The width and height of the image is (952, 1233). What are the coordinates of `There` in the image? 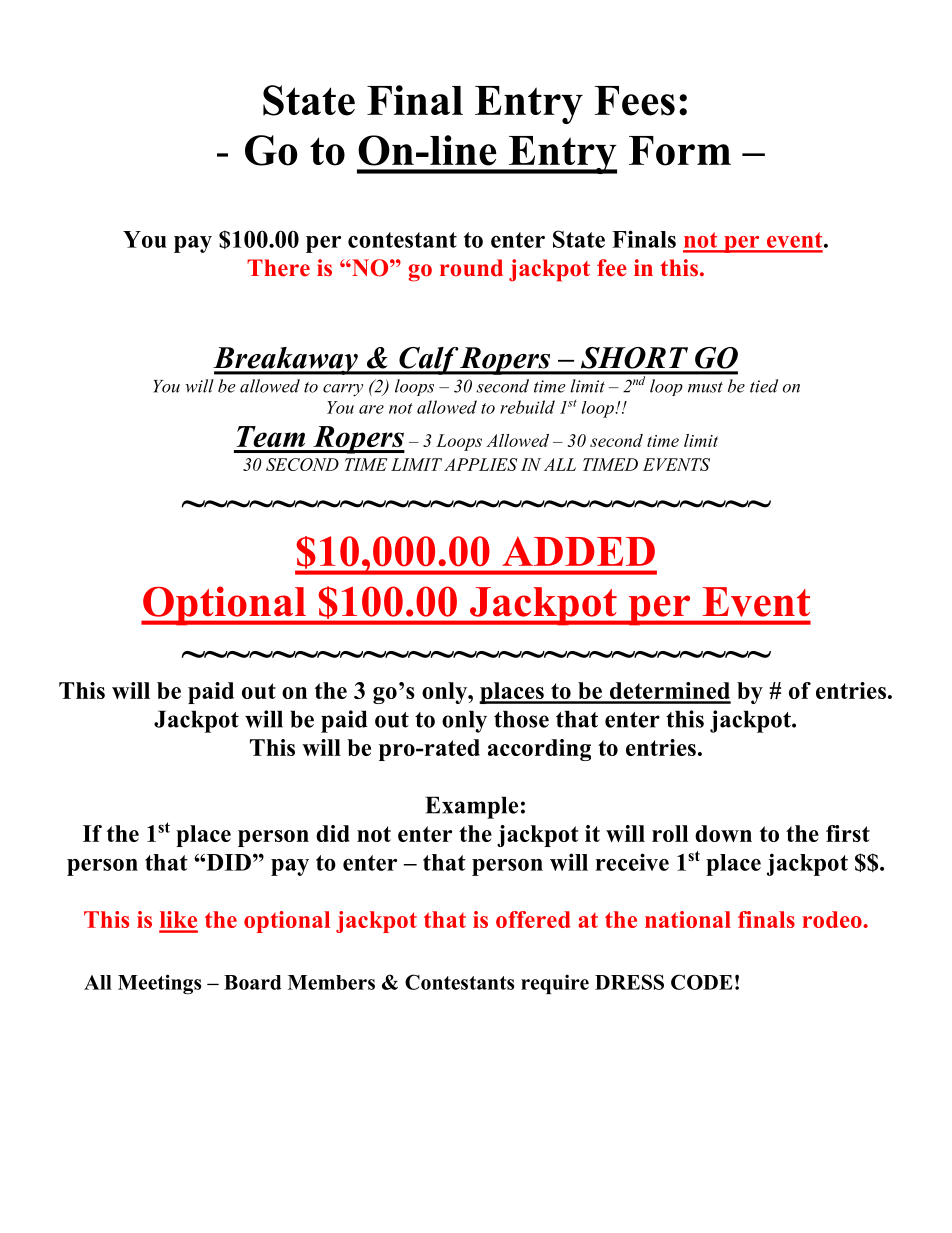 It's located at (278, 268).
